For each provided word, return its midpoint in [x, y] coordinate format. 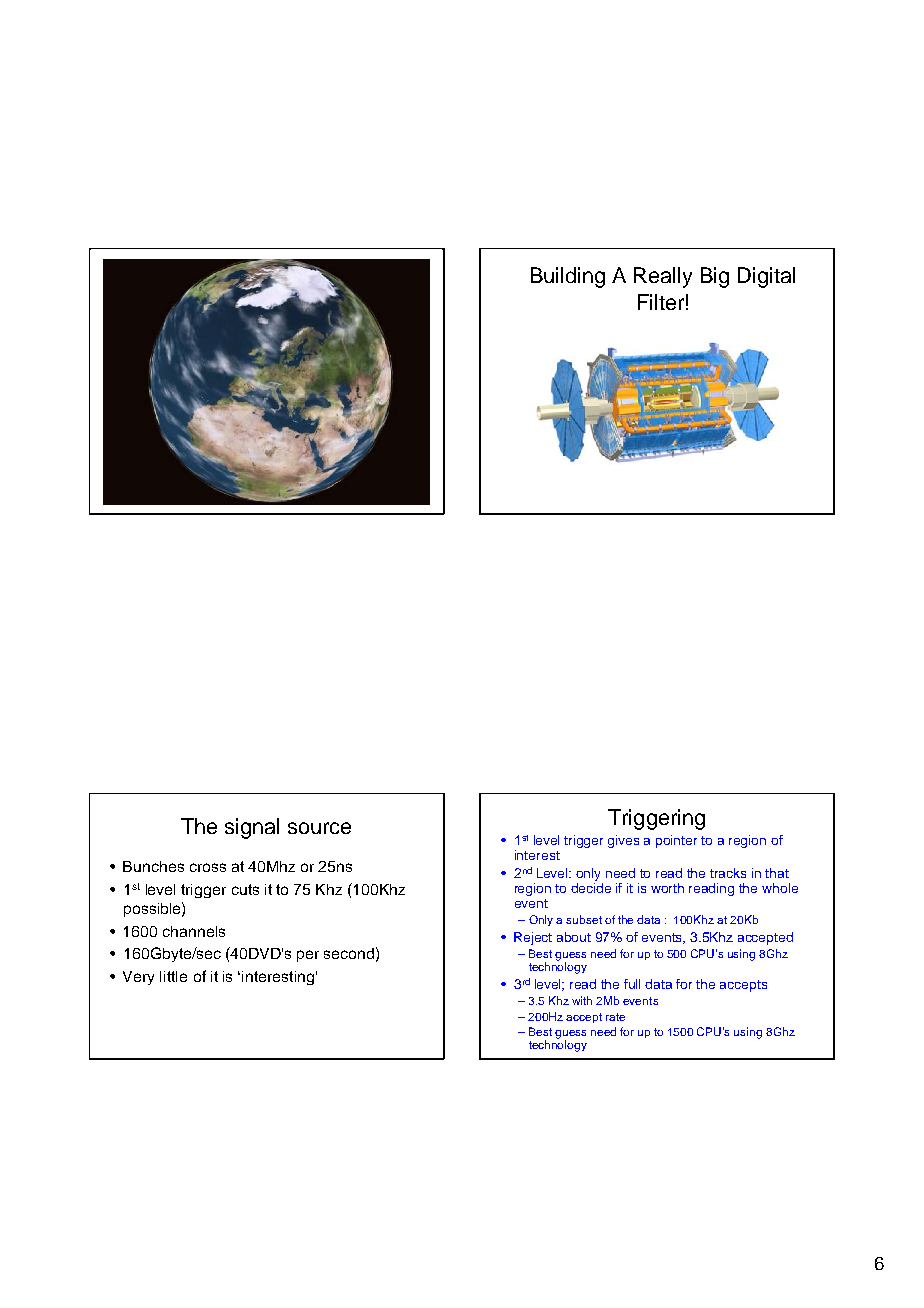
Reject [533, 938]
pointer [676, 841]
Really [663, 277]
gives [623, 841]
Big [715, 277]
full [632, 984]
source [319, 828]
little [173, 976]
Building [568, 277]
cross [208, 867]
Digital [766, 277]
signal [252, 828]
